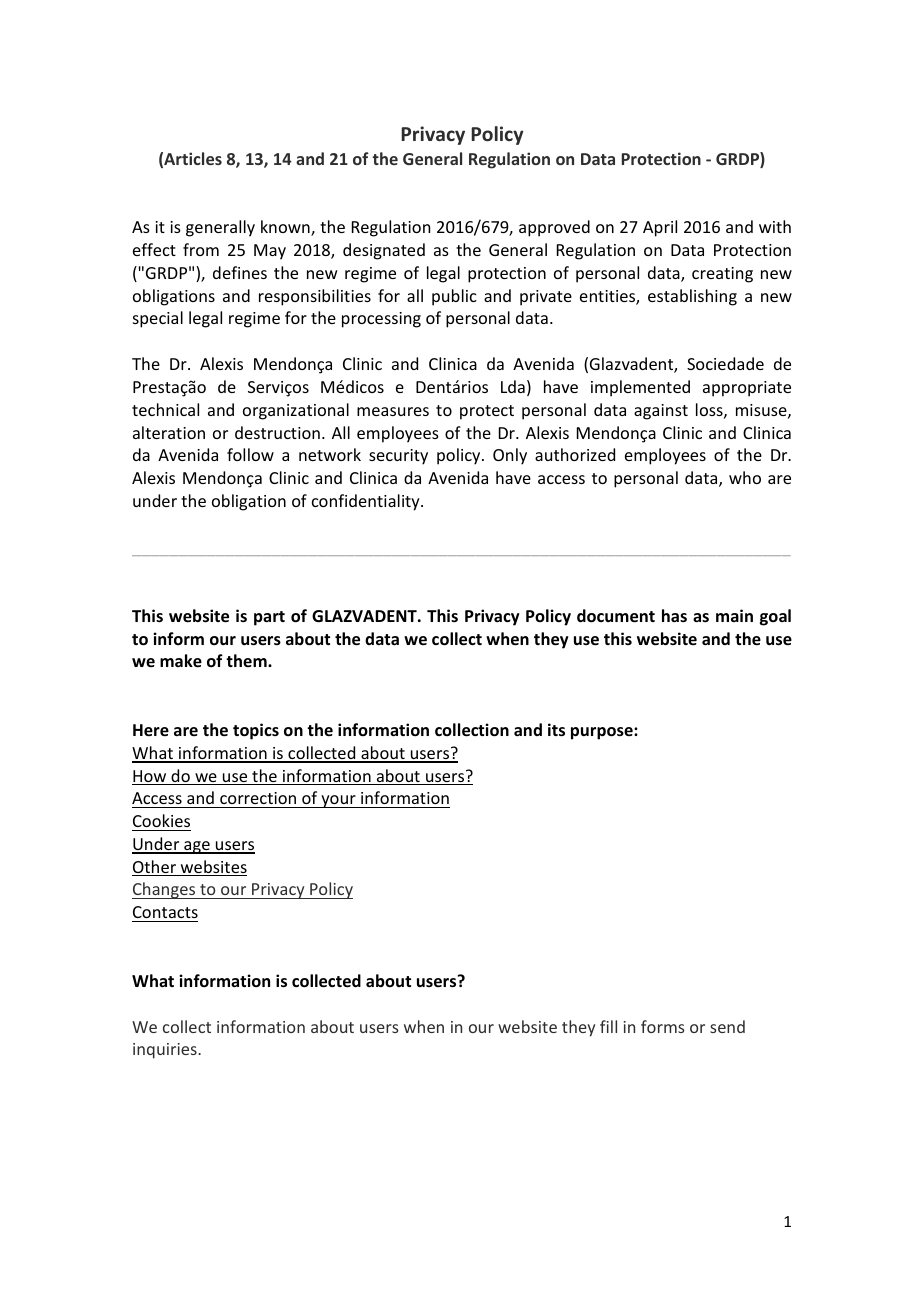 The image size is (924, 1308). Describe the element at coordinates (510, 456) in the screenshot. I see `Only` at that location.
